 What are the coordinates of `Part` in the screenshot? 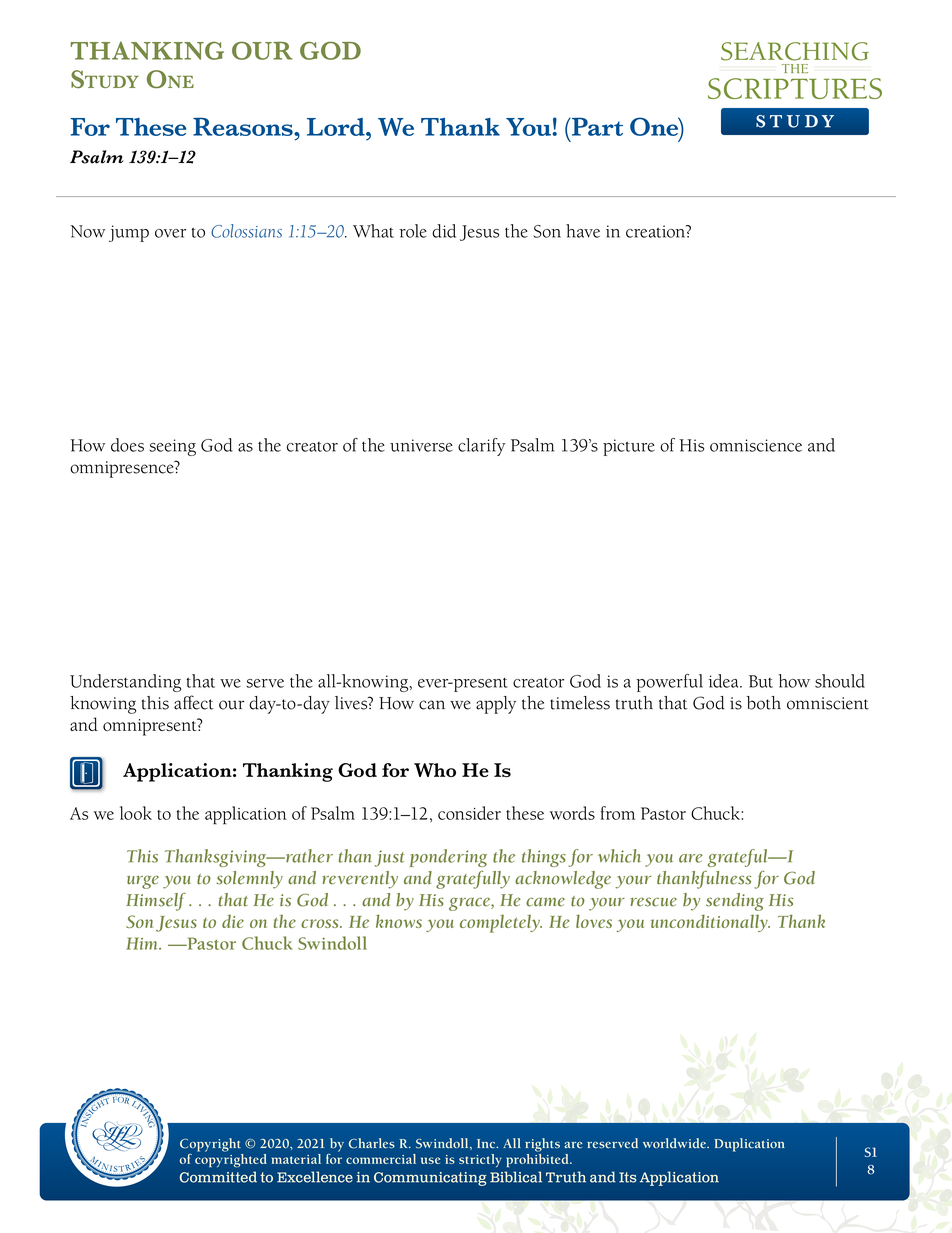 It's located at (596, 126).
